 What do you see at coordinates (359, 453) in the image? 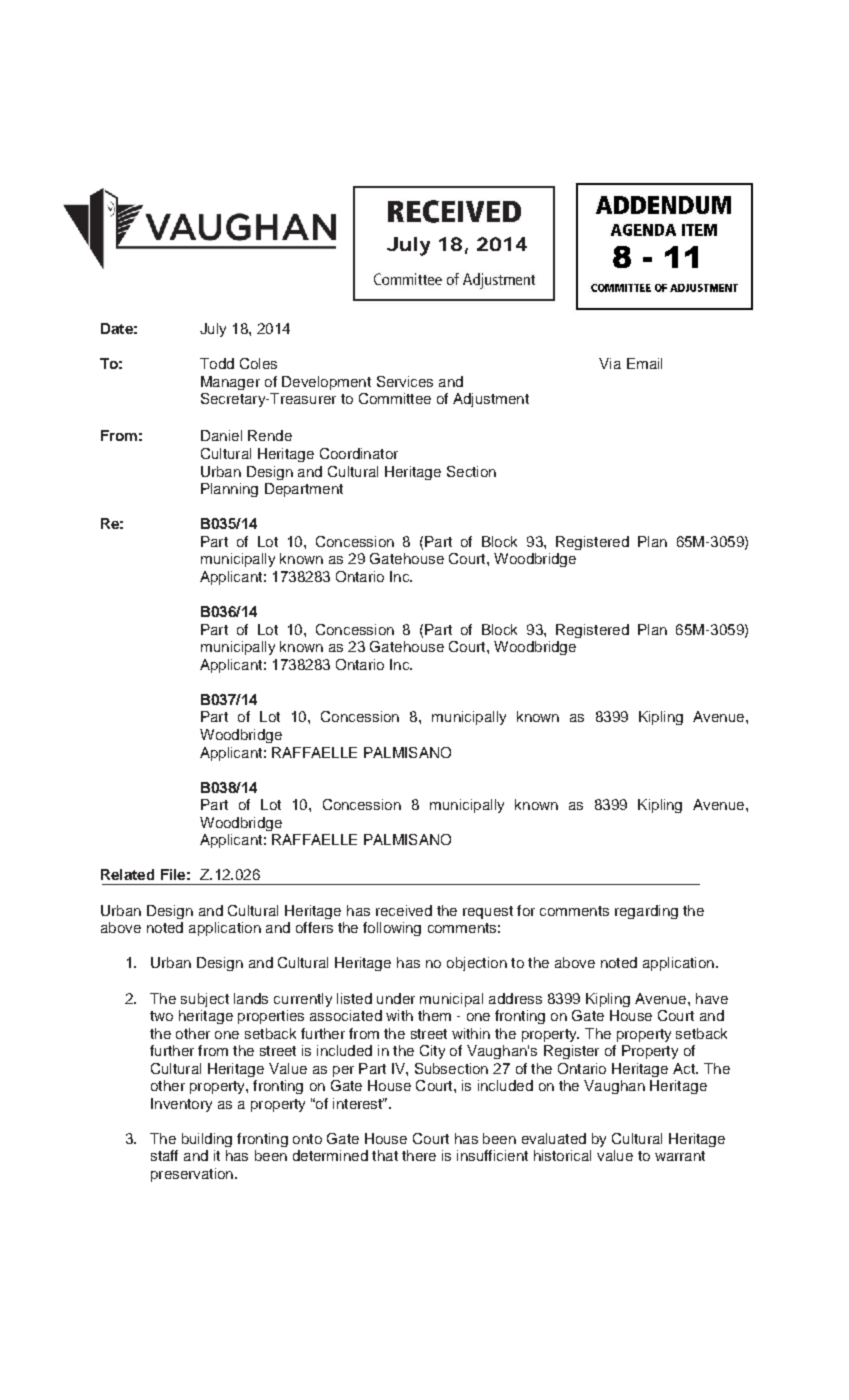
I see `Coordinator` at bounding box center [359, 453].
